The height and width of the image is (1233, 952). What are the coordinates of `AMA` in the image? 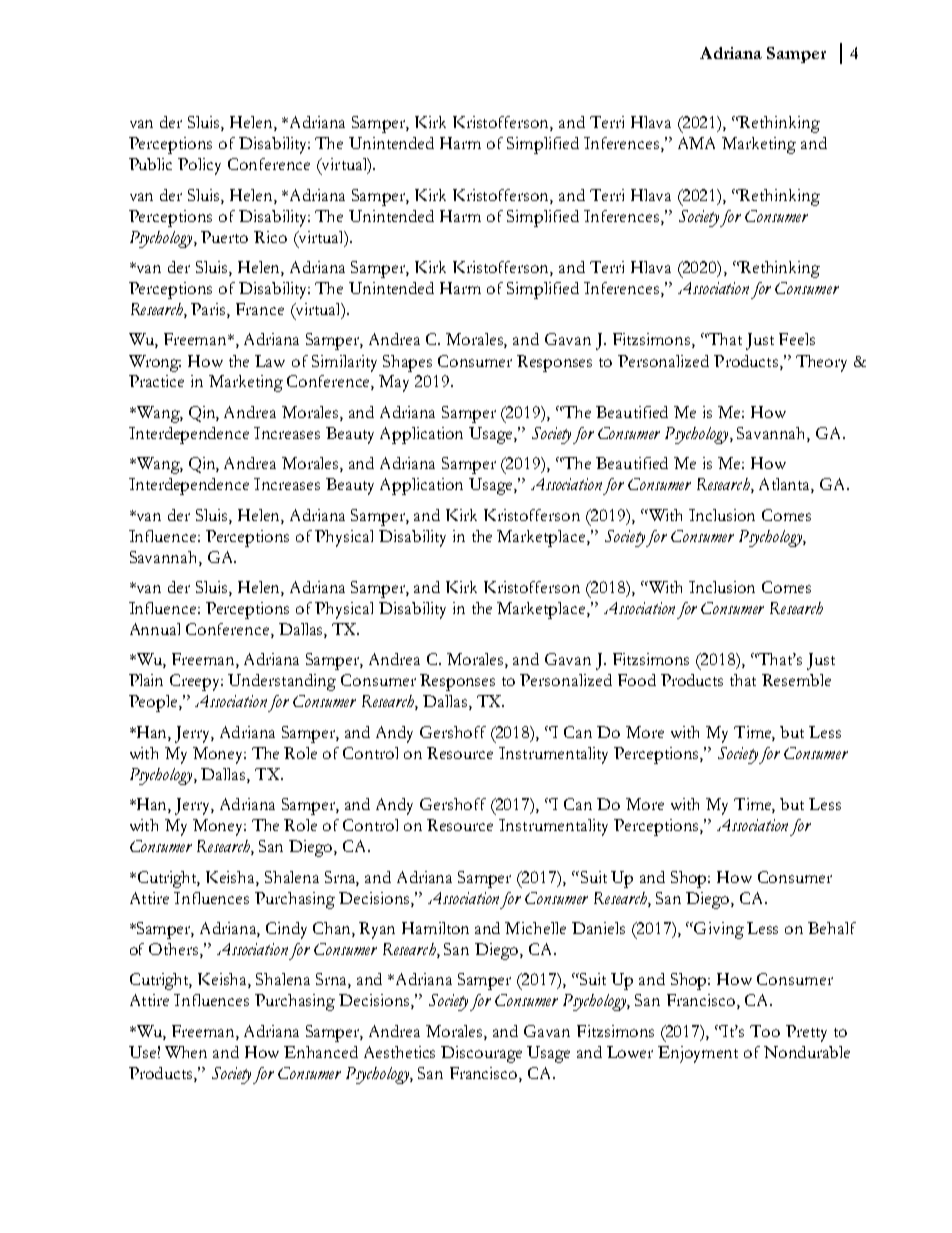 It's located at (696, 143).
